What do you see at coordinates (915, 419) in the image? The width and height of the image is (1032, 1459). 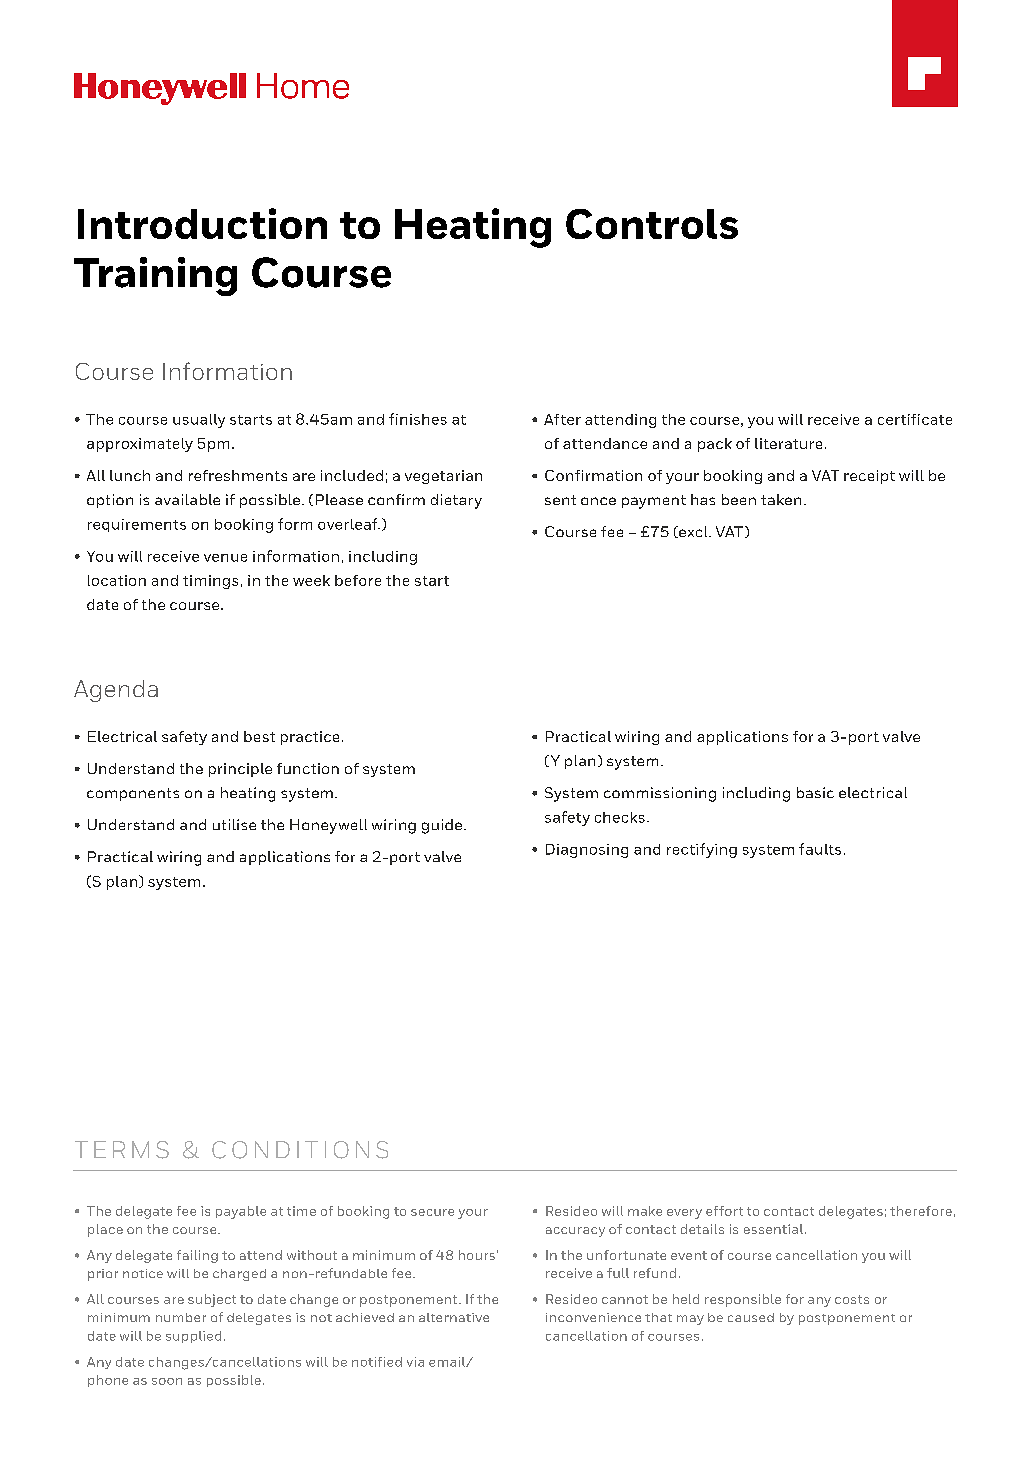 I see `certificate` at bounding box center [915, 419].
